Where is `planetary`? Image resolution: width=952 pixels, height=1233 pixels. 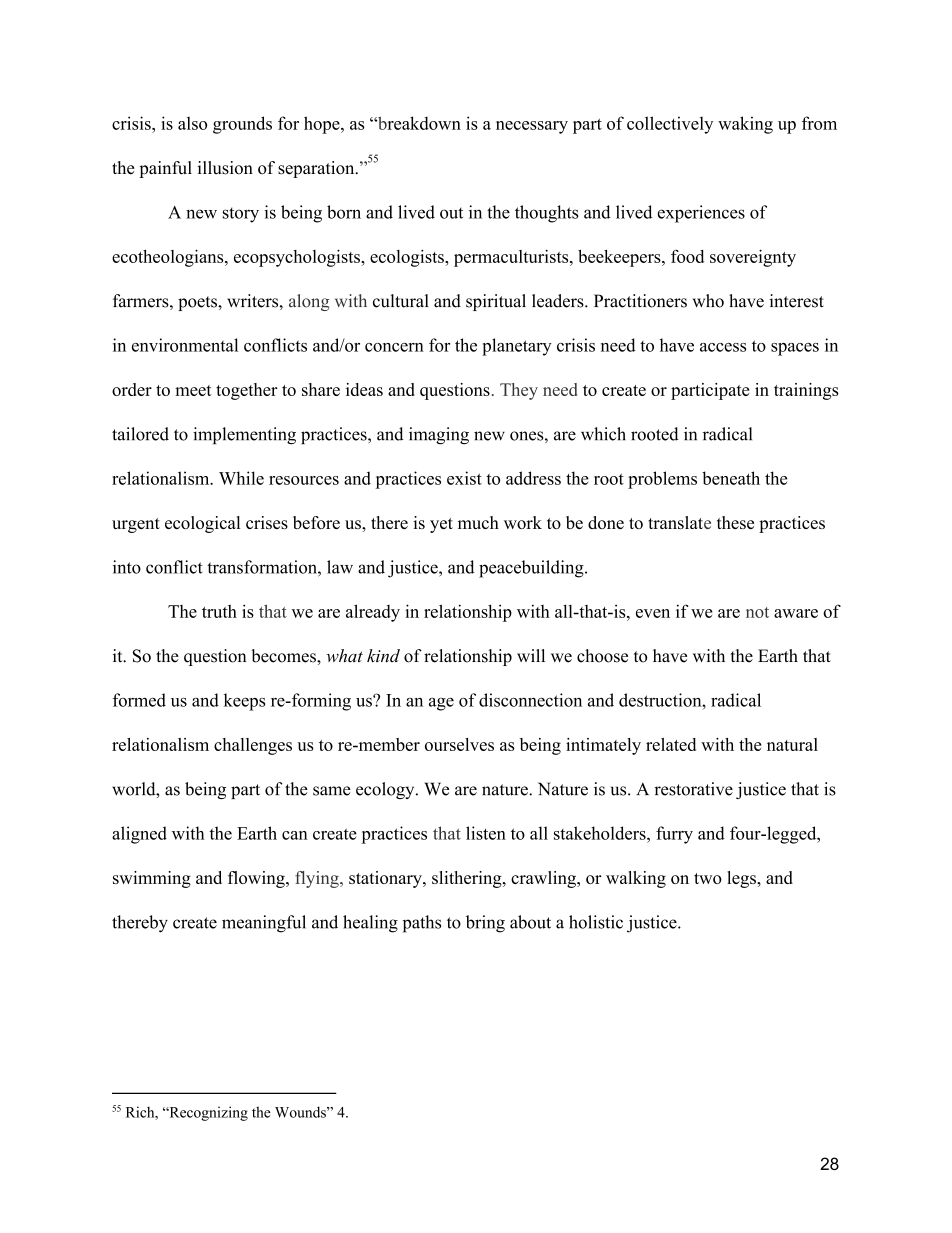
planetary is located at coordinates (517, 347).
